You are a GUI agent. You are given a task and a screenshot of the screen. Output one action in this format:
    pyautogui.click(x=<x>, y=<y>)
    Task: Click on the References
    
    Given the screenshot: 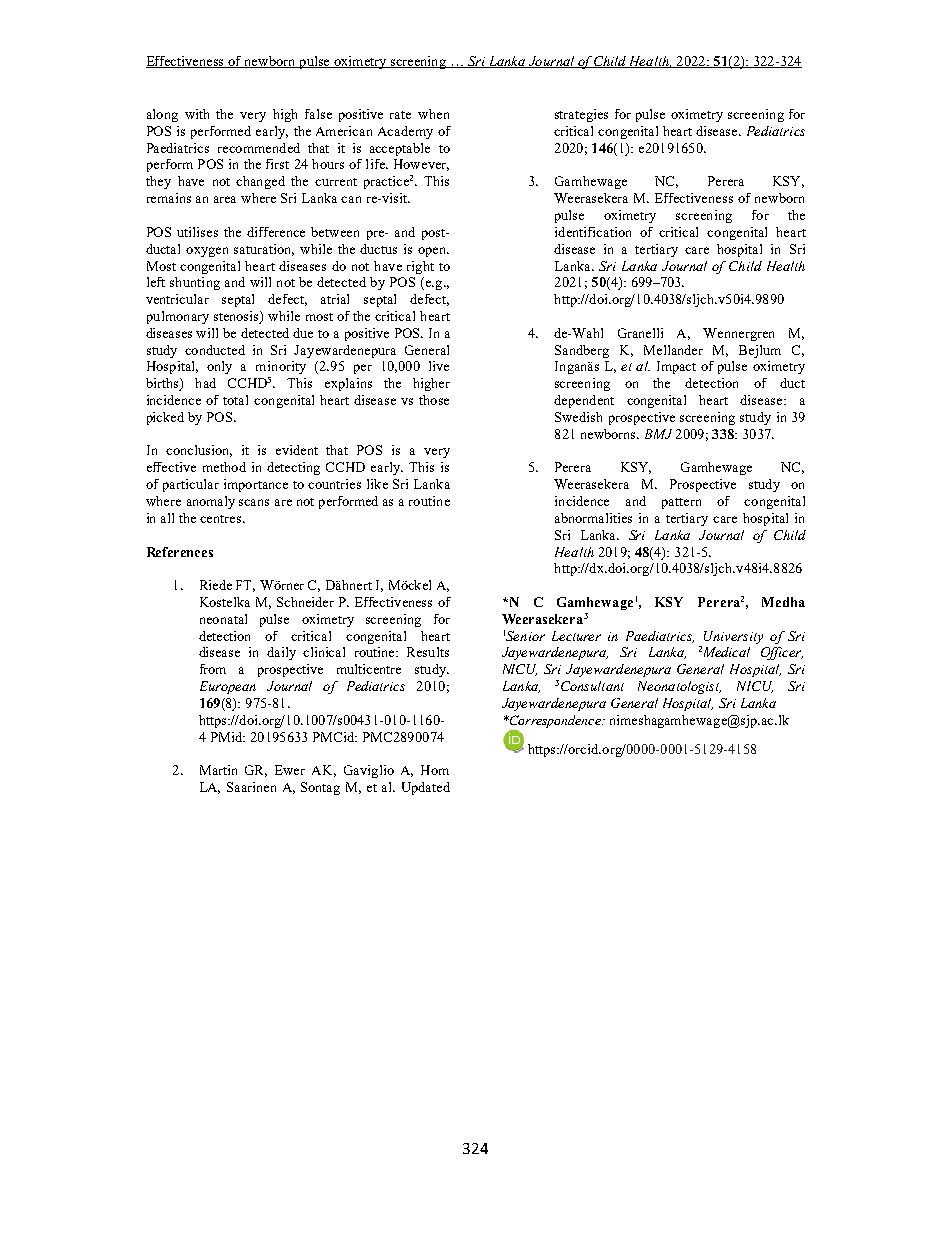 What is the action you would take?
    pyautogui.click(x=180, y=552)
